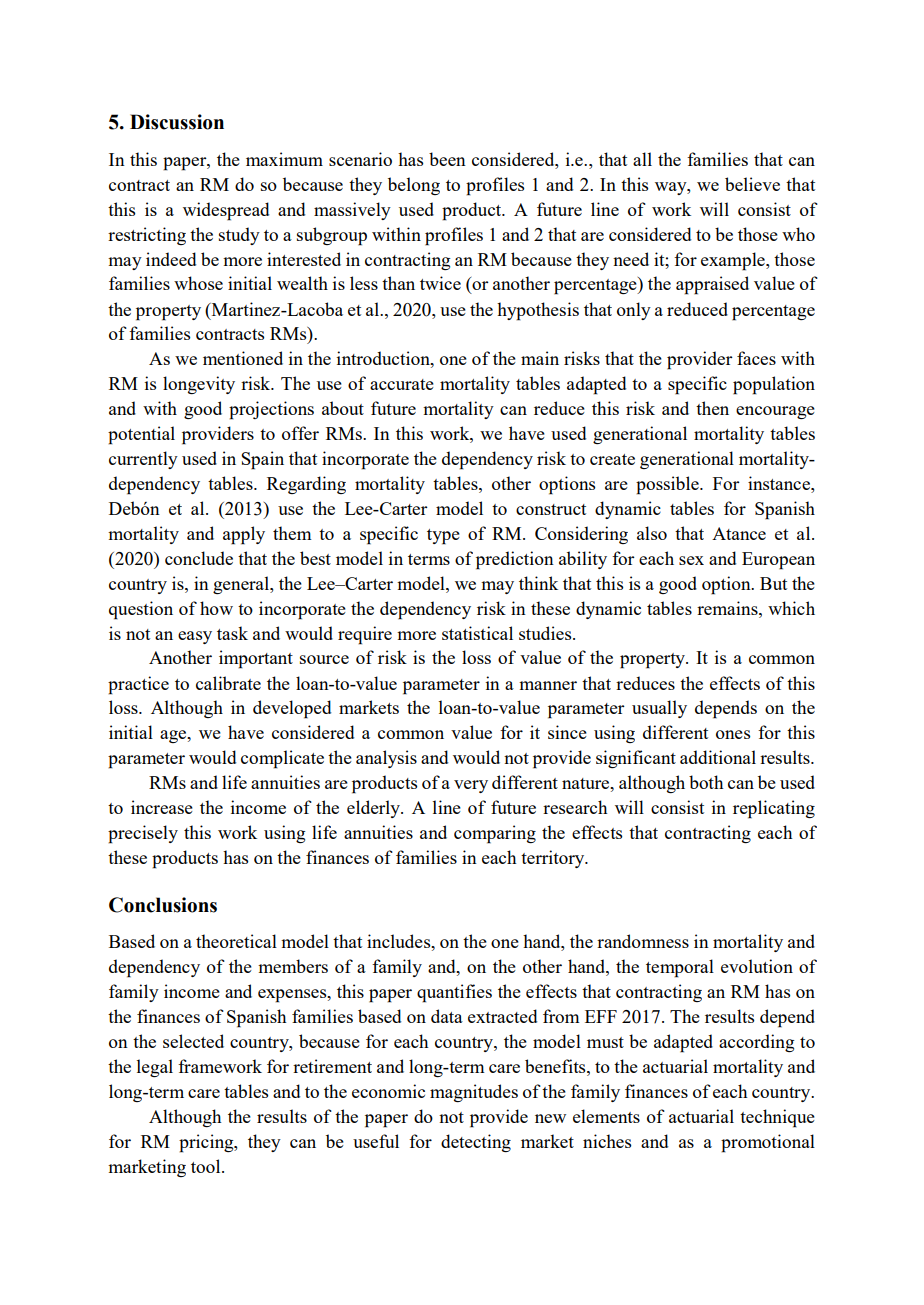 Image resolution: width=924 pixels, height=1305 pixels. Describe the element at coordinates (177, 122) in the document. I see `Discussion` at that location.
